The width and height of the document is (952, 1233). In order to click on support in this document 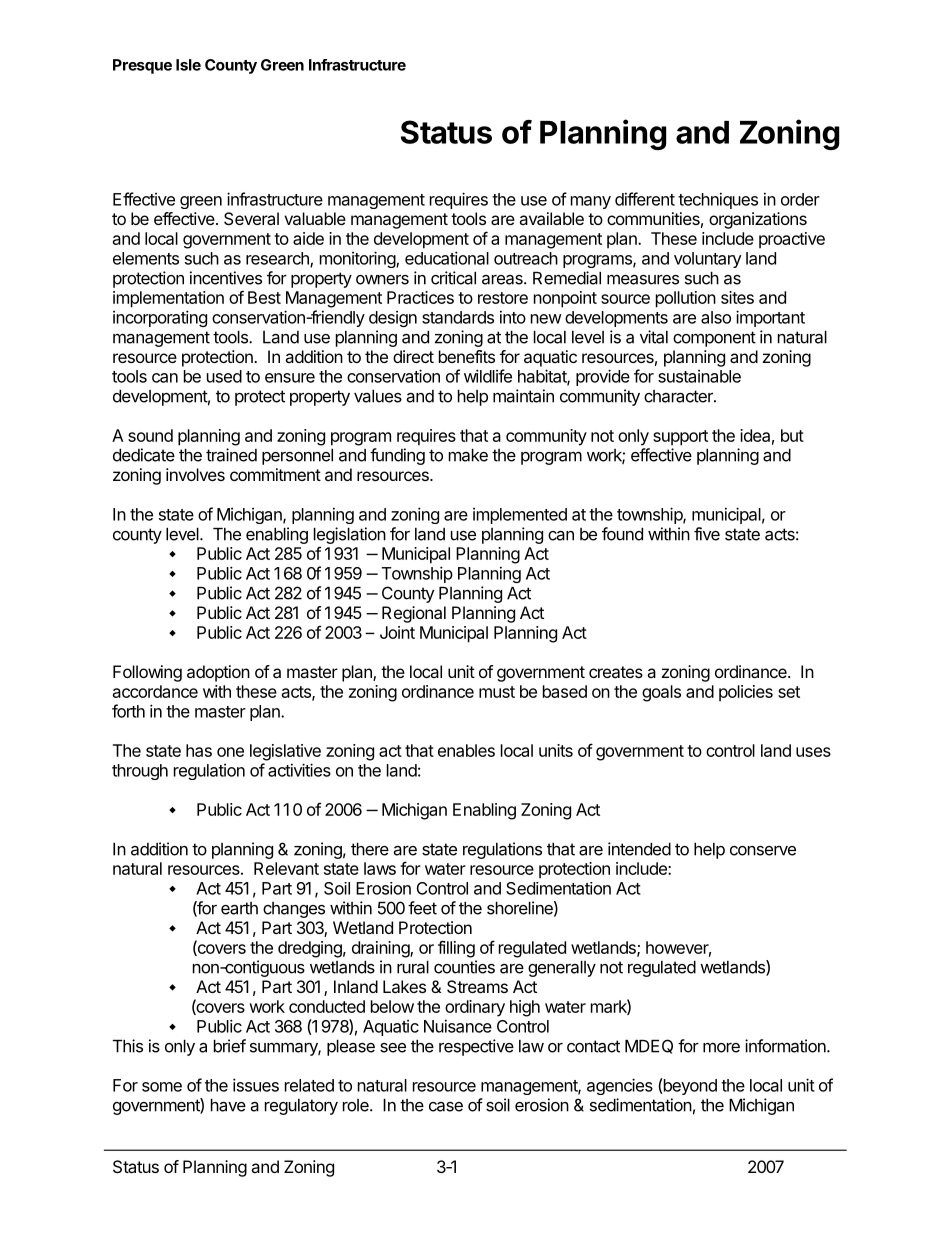, I will do `click(680, 438)`.
